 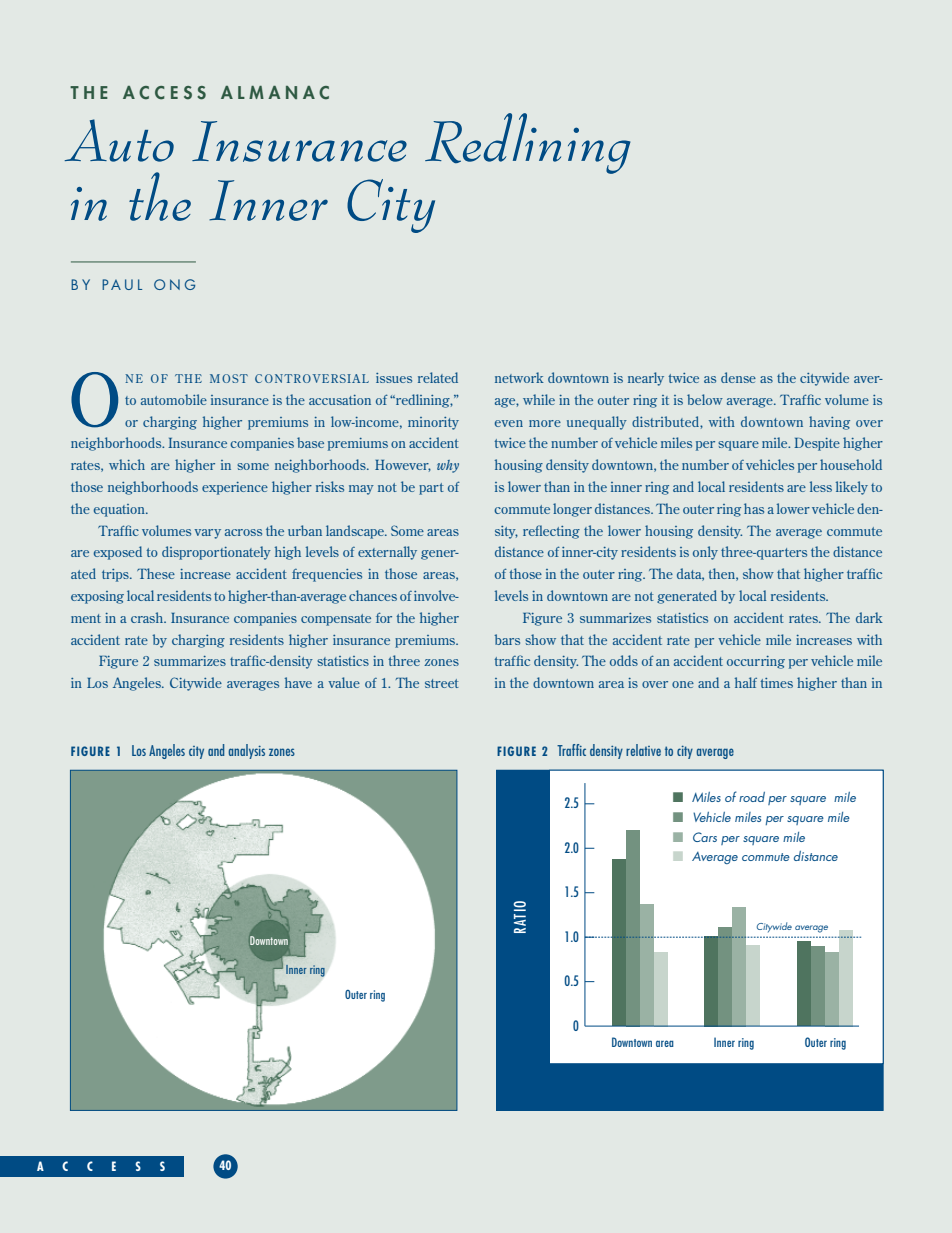 I want to click on dense, so click(x=738, y=377).
